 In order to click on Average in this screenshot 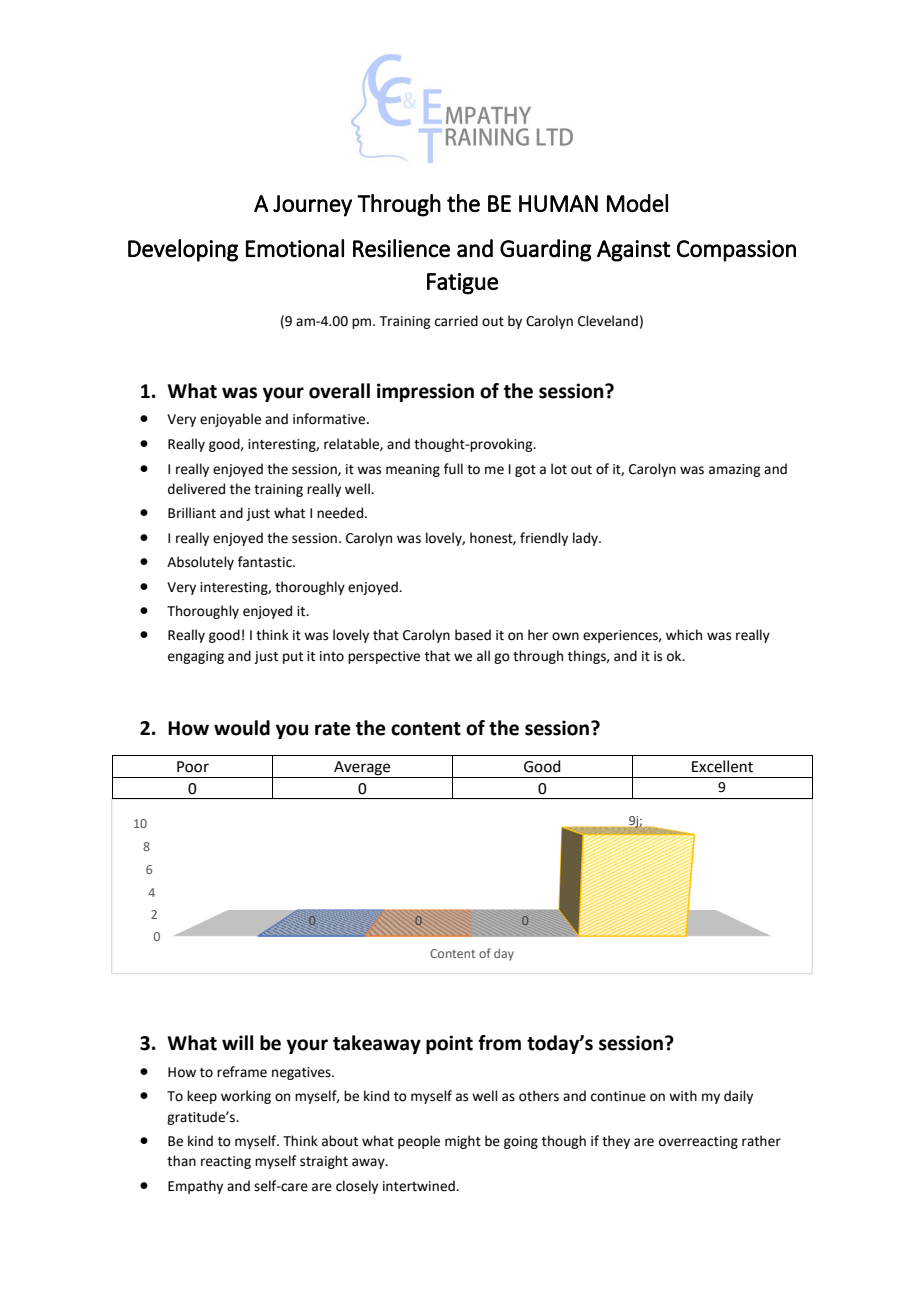, I will do `click(362, 769)`.
